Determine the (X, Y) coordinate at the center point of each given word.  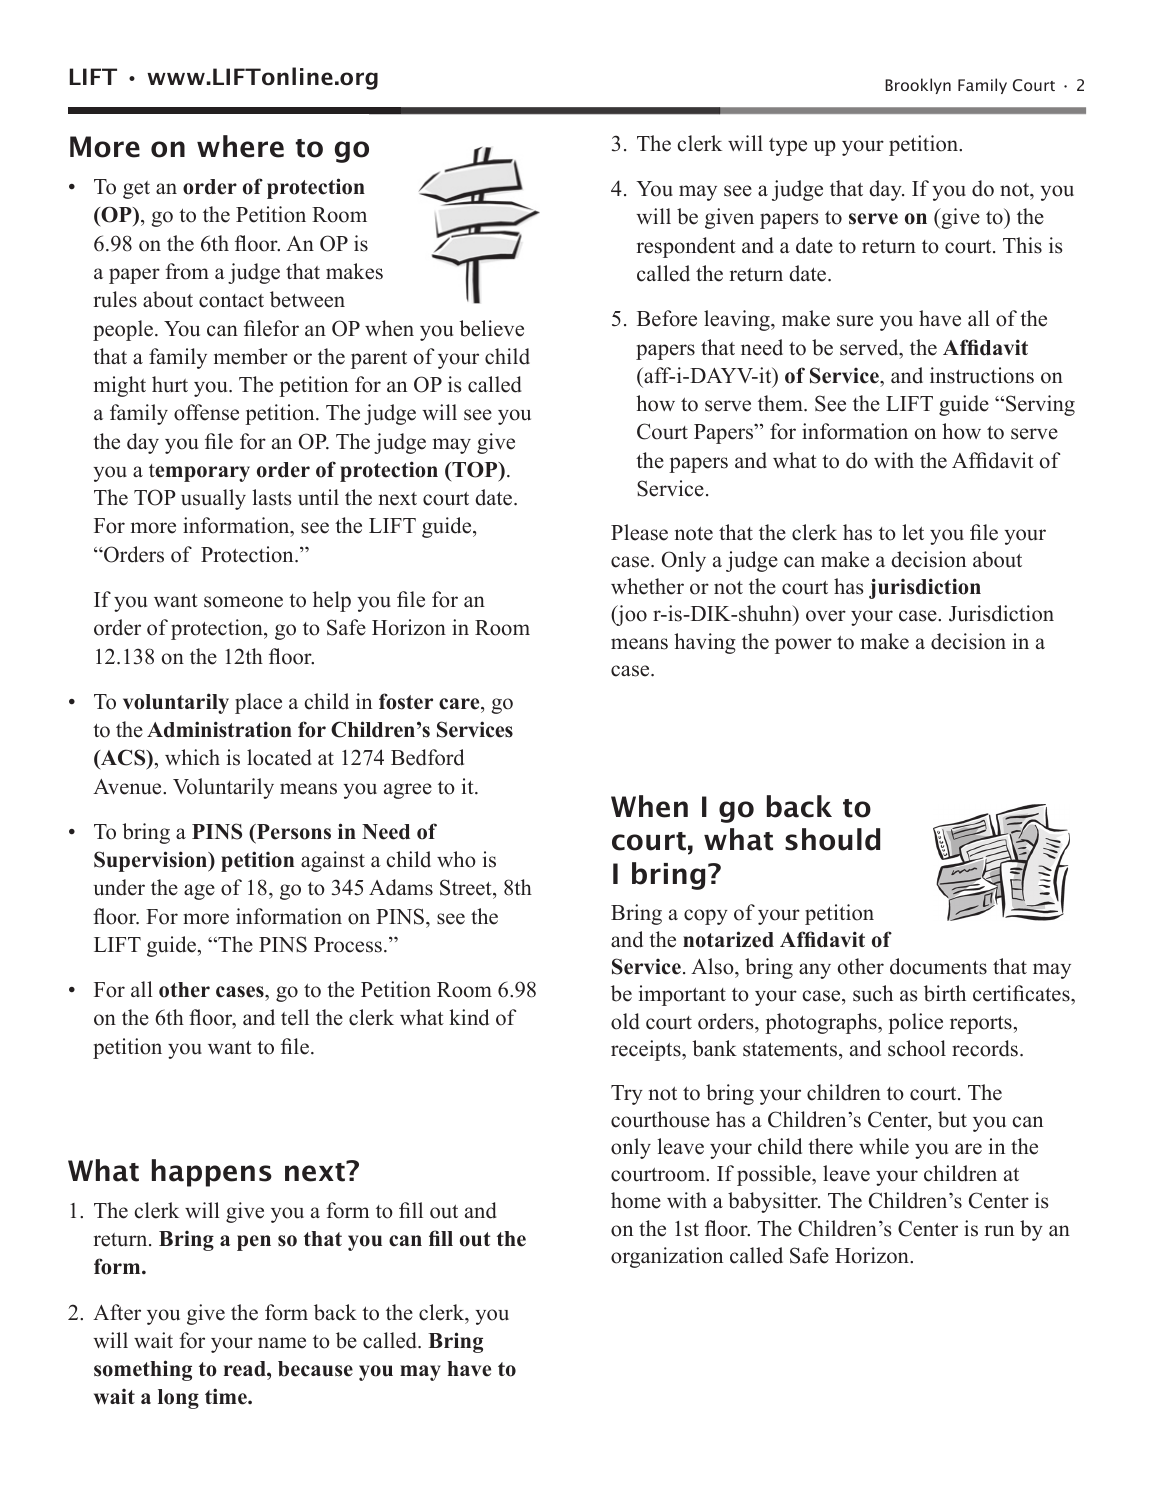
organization (667, 1257)
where (240, 146)
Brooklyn (918, 86)
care (460, 704)
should (832, 839)
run (999, 1231)
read (246, 1369)
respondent (686, 247)
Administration (219, 729)
